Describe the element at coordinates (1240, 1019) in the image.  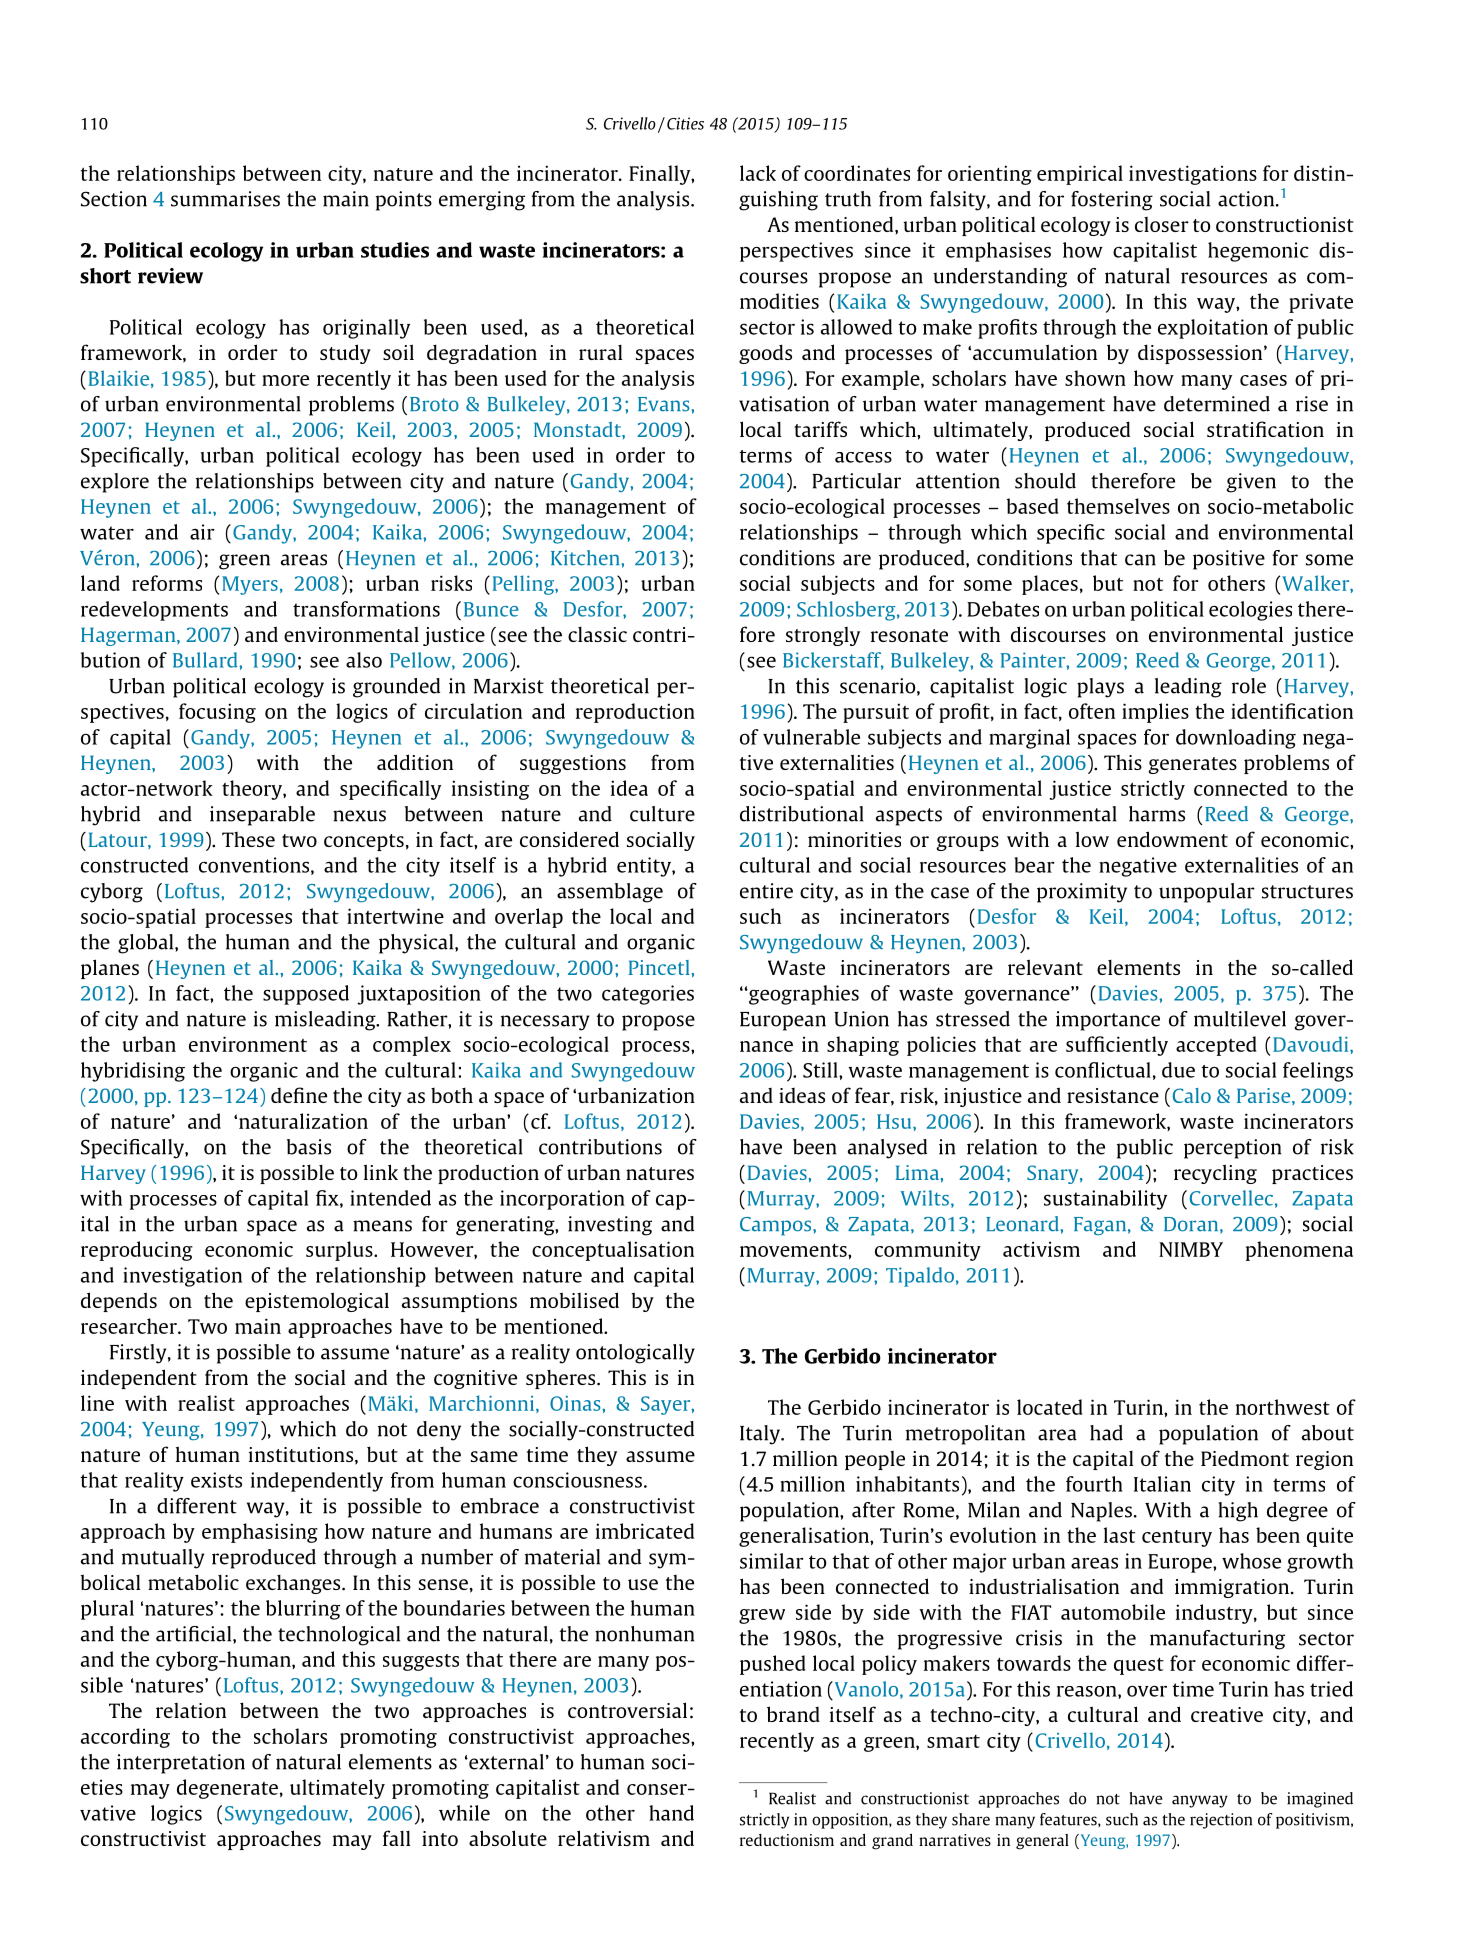
I see `multilevel` at that location.
